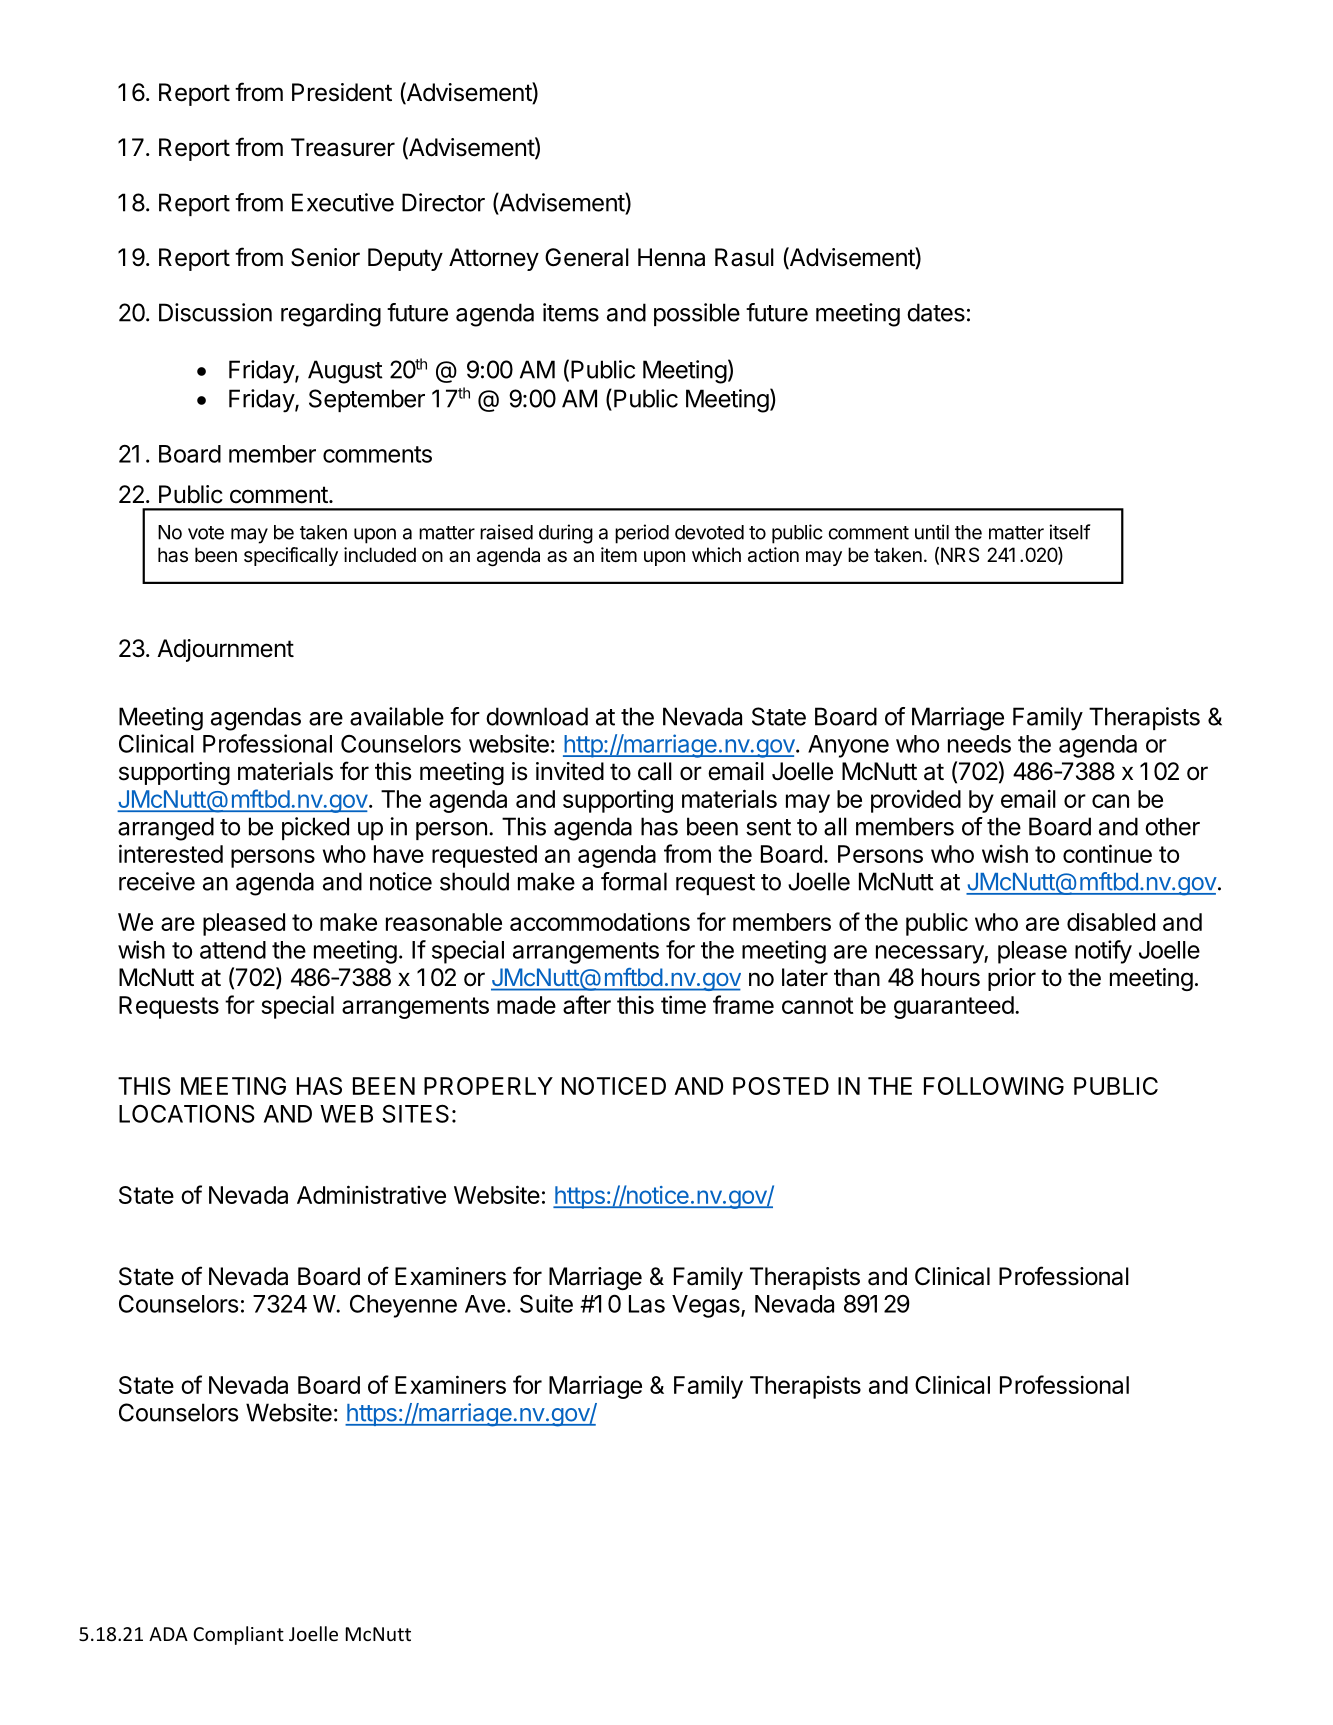  I want to click on period, so click(642, 534).
